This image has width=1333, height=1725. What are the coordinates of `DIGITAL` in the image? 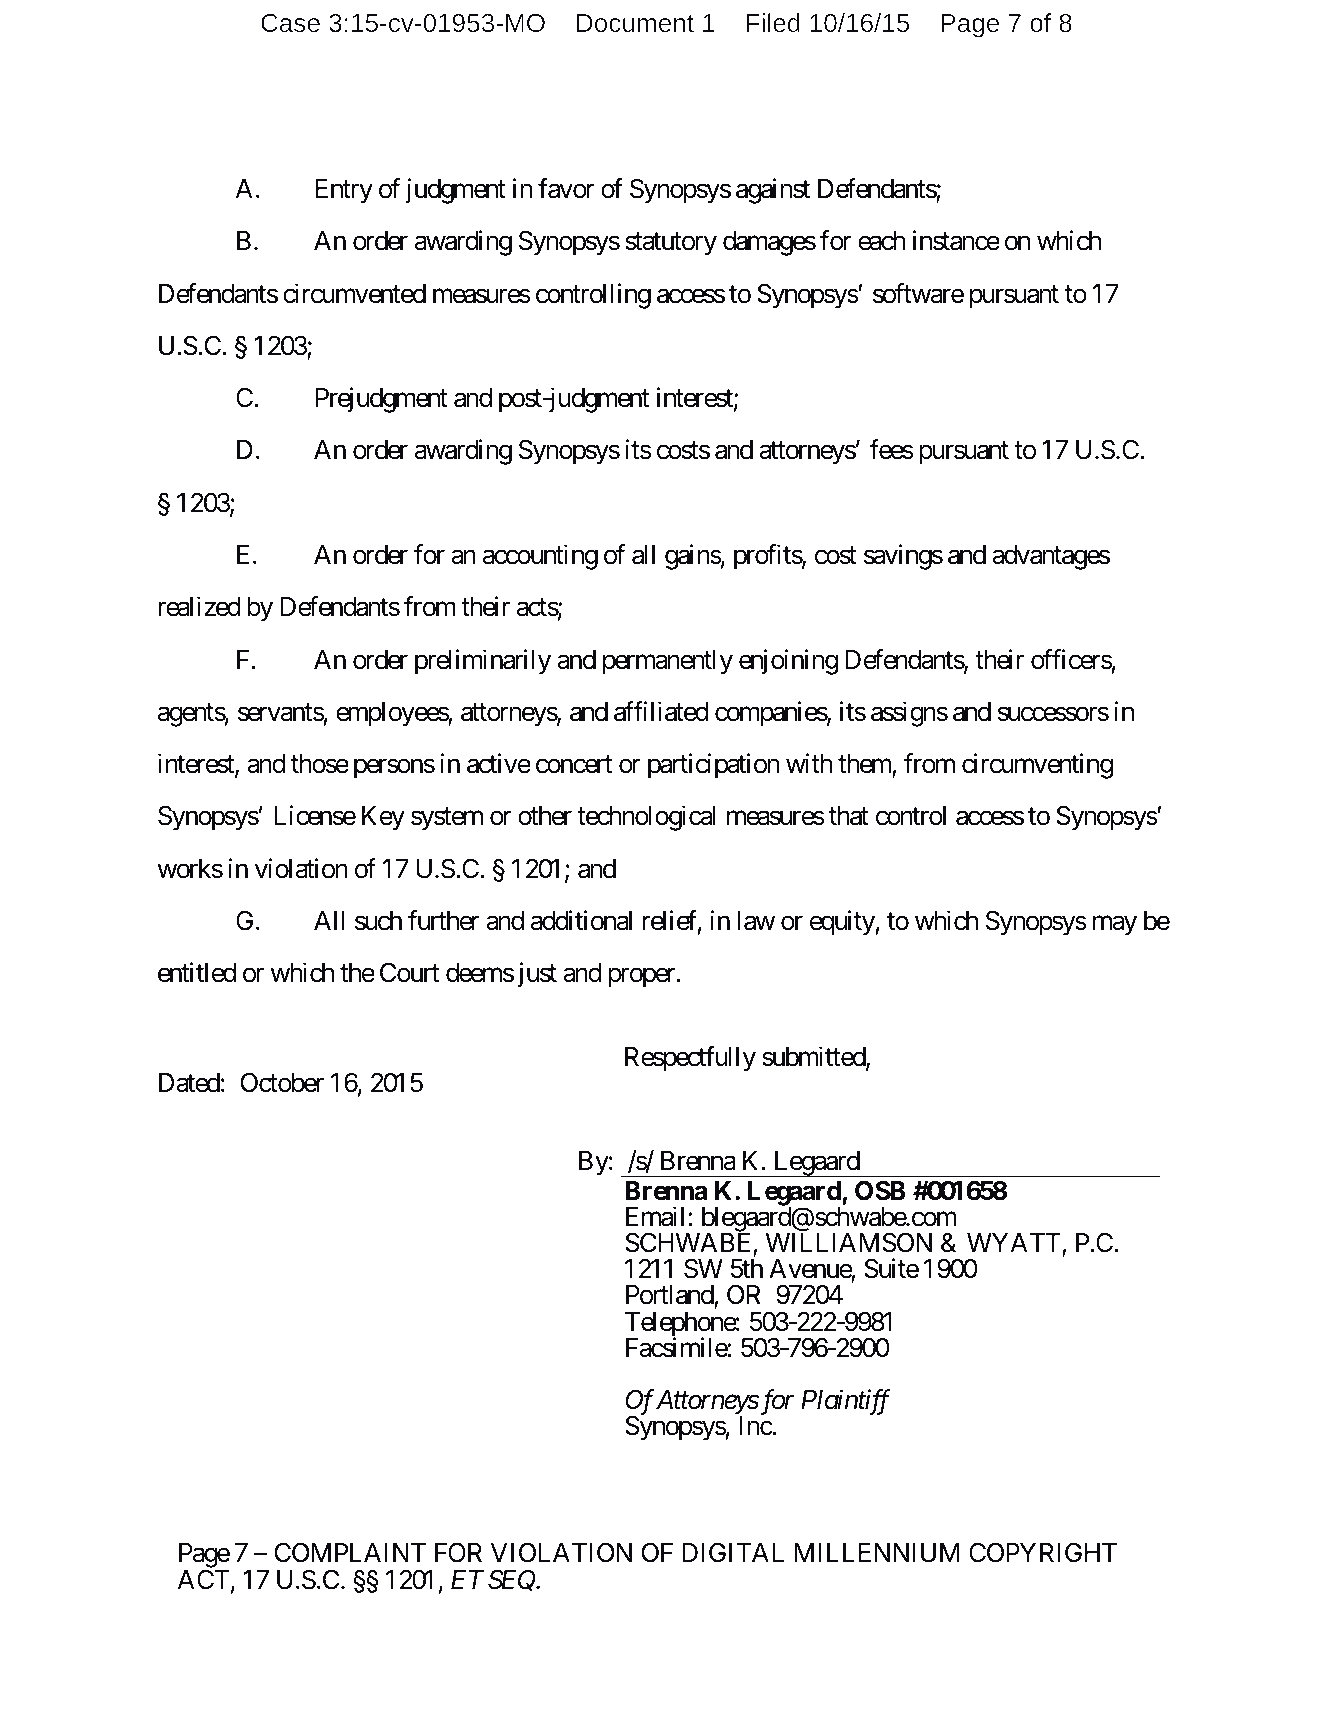 It's located at (733, 1553).
